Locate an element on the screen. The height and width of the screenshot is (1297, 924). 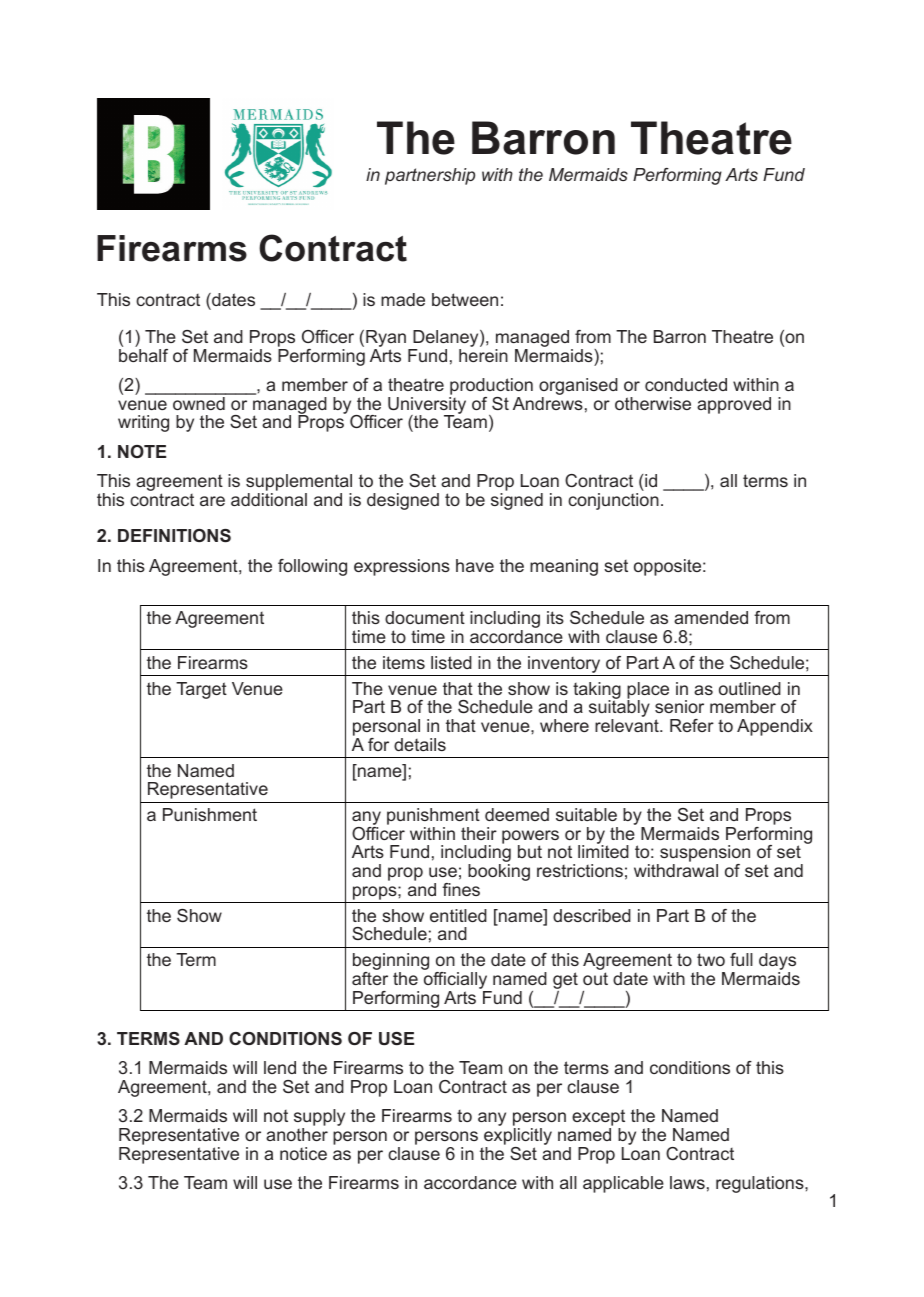
suspension is located at coordinates (704, 855).
